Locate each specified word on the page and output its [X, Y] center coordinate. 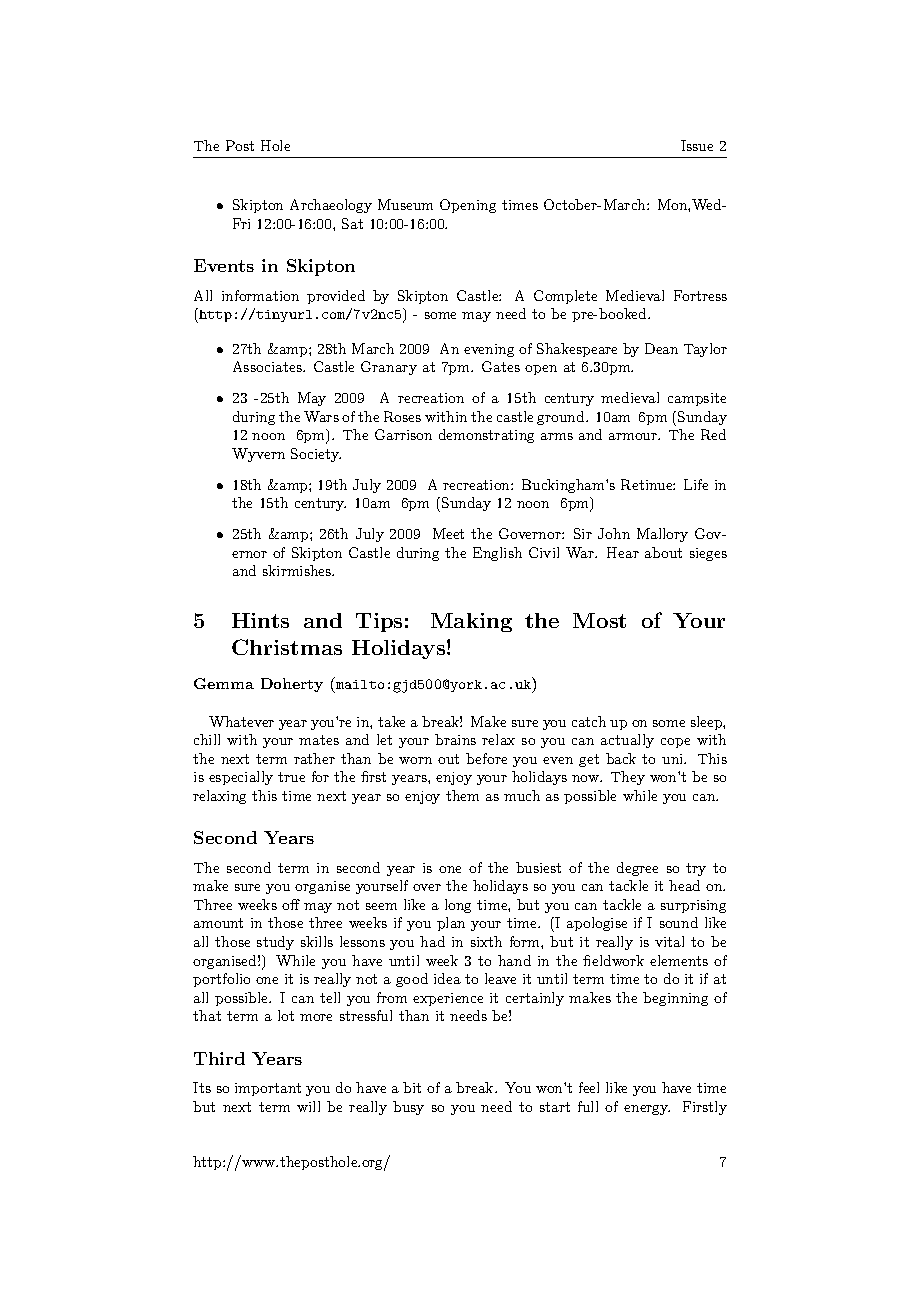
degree [637, 869]
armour [634, 436]
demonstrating [486, 436]
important [268, 1089]
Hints [260, 620]
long [458, 906]
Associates [268, 366]
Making [471, 622]
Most [599, 620]
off [291, 904]
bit [412, 1087]
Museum [405, 204]
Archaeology [331, 206]
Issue [697, 145]
